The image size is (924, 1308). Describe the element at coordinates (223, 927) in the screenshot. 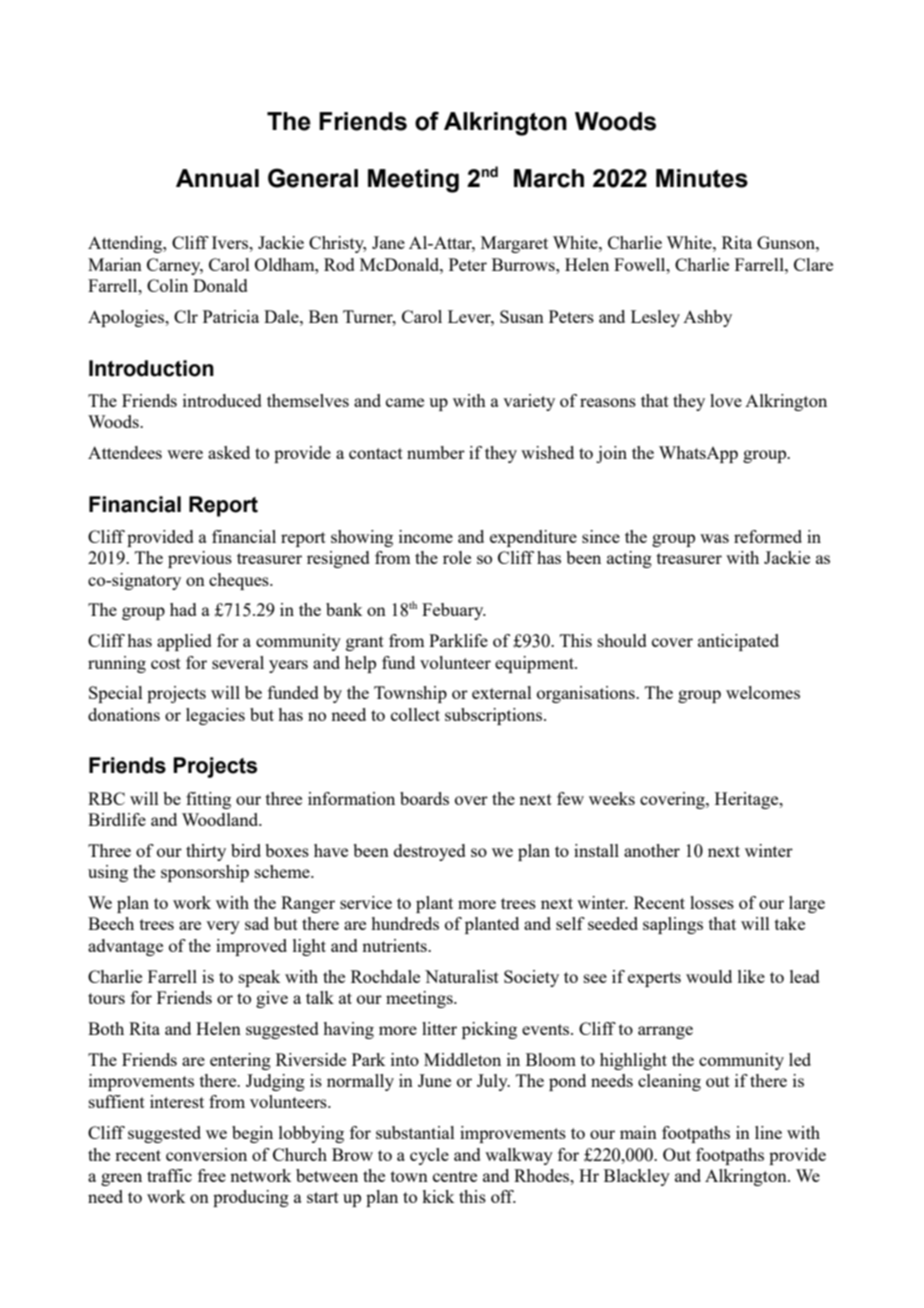

I see `very` at that location.
